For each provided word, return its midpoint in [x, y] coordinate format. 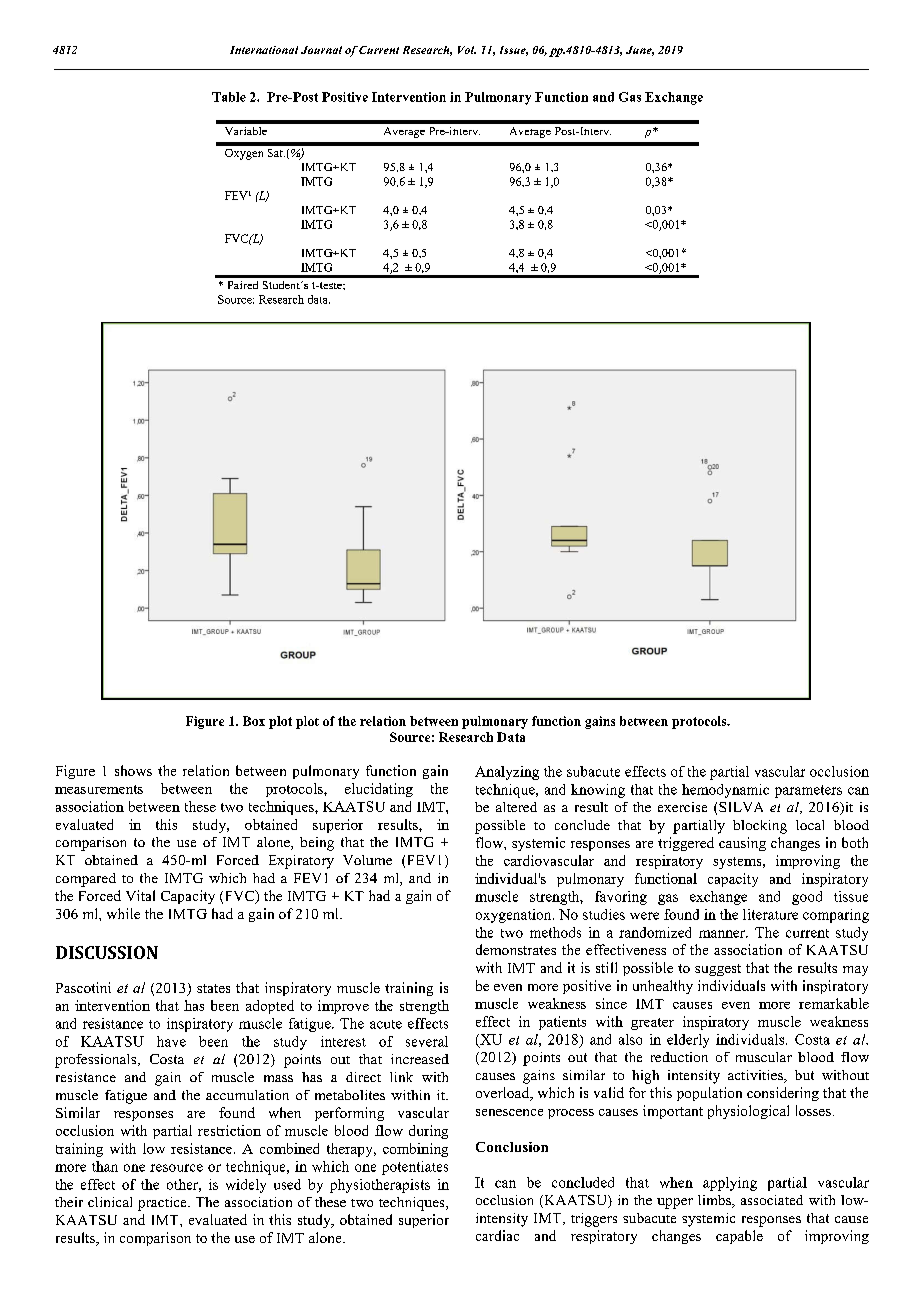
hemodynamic [725, 791]
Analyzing [507, 773]
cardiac [497, 1235]
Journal [321, 50]
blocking [760, 827]
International [264, 50]
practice [163, 1204]
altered [516, 807]
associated [772, 1200]
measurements [99, 789]
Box [254, 721]
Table [229, 97]
